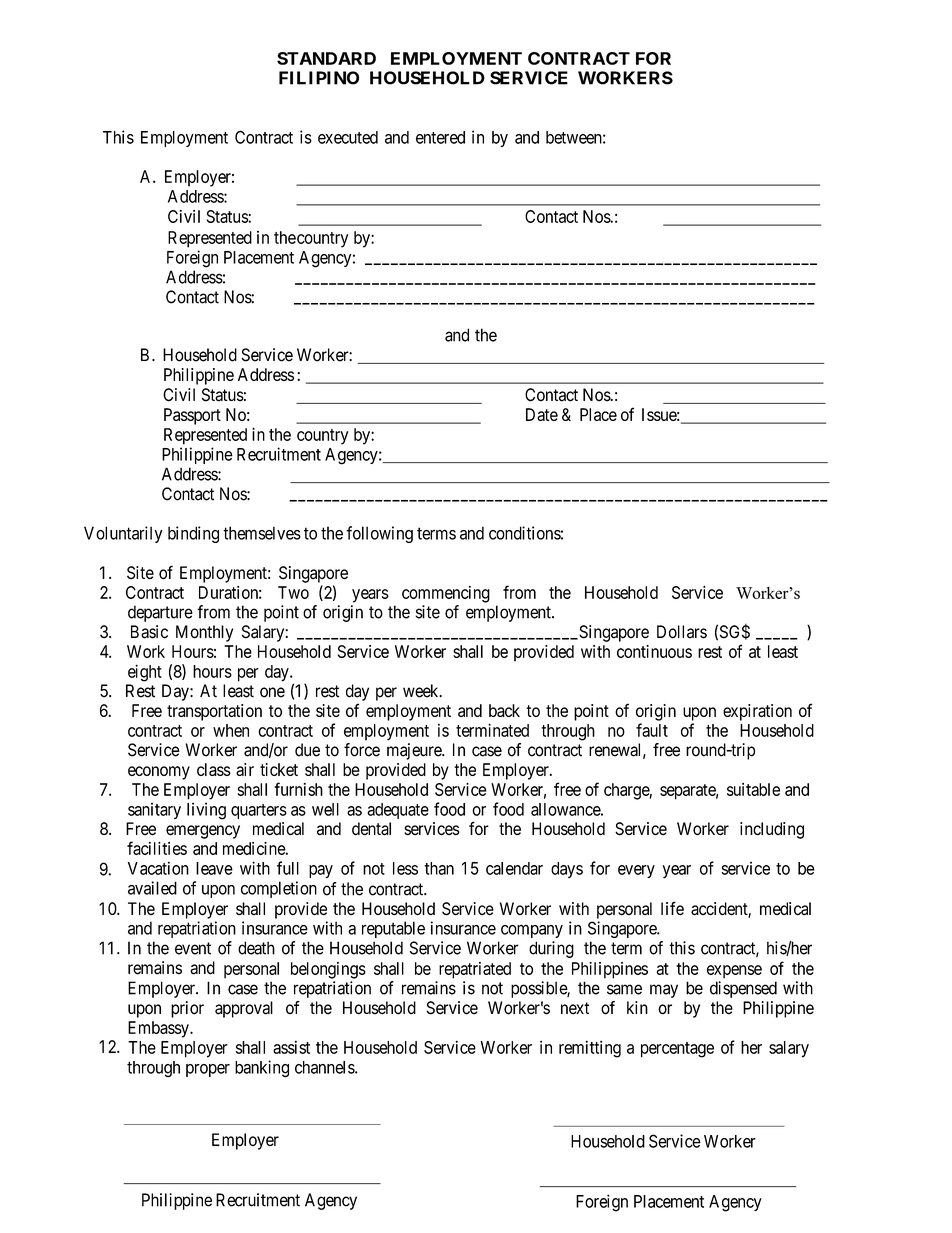 The height and width of the page is (1233, 952). What do you see at coordinates (677, 1050) in the page?
I see `percentage` at bounding box center [677, 1050].
